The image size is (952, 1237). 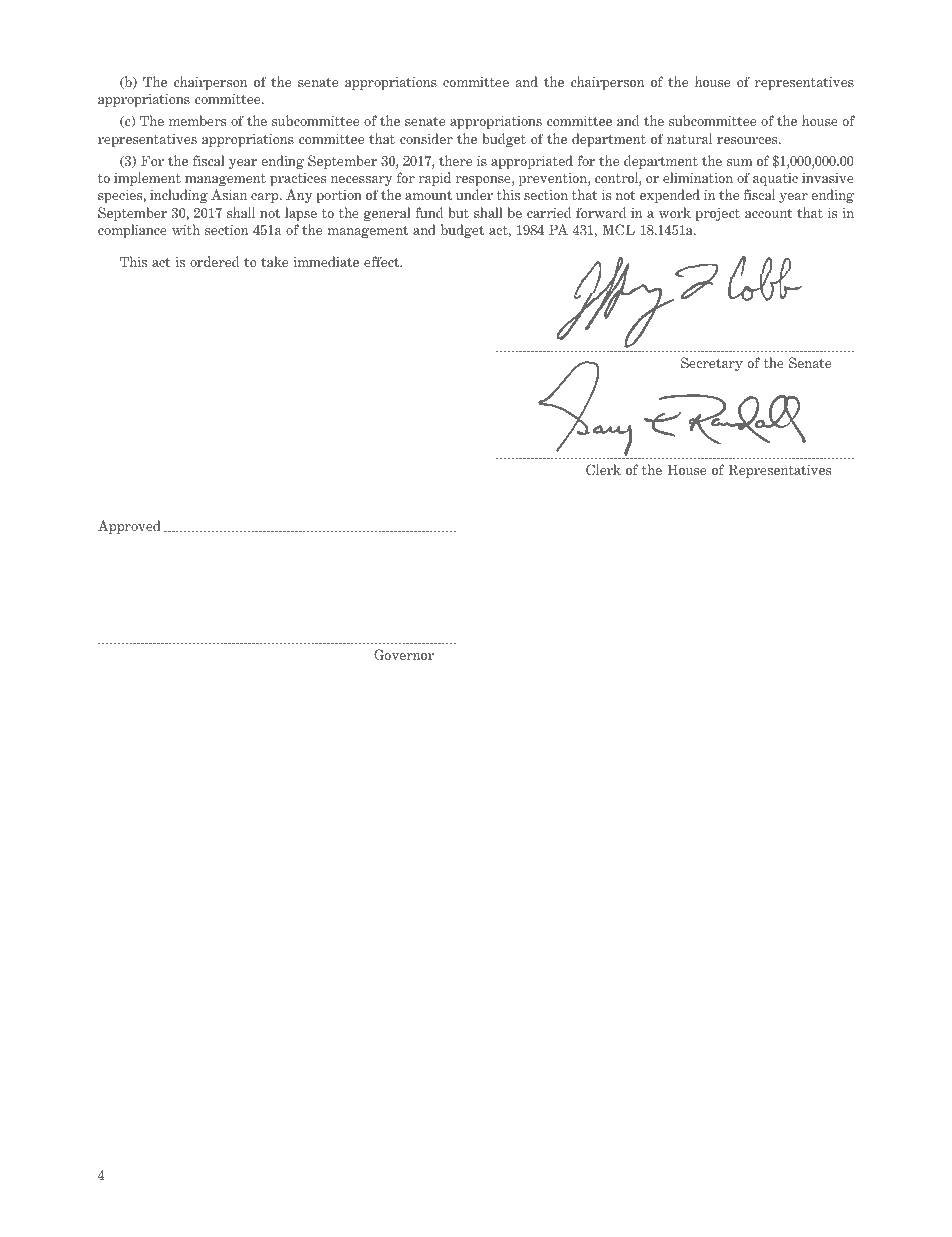 What do you see at coordinates (426, 138) in the screenshot?
I see `consider` at bounding box center [426, 138].
